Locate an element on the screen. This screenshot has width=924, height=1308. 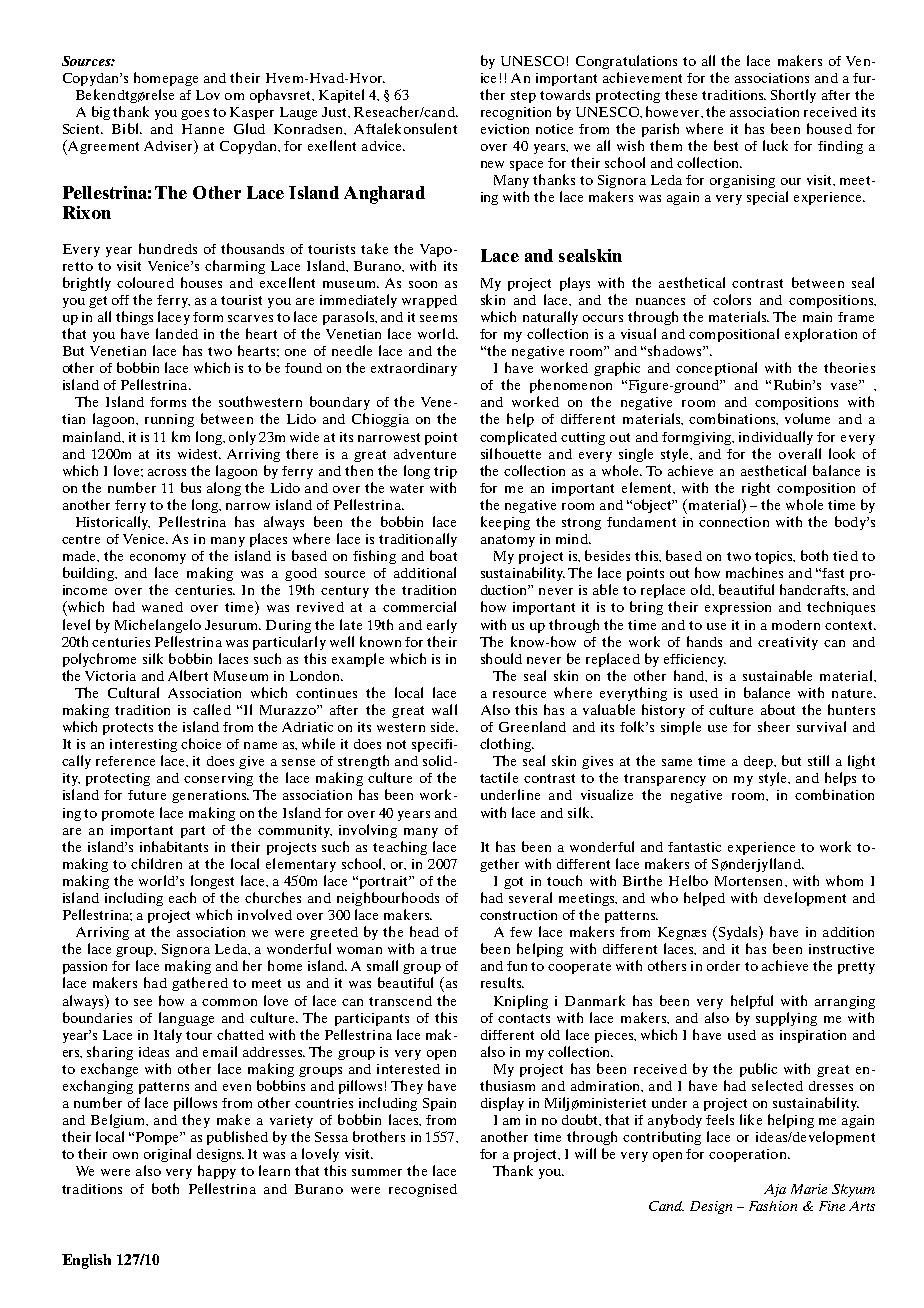
should is located at coordinates (501, 658).
